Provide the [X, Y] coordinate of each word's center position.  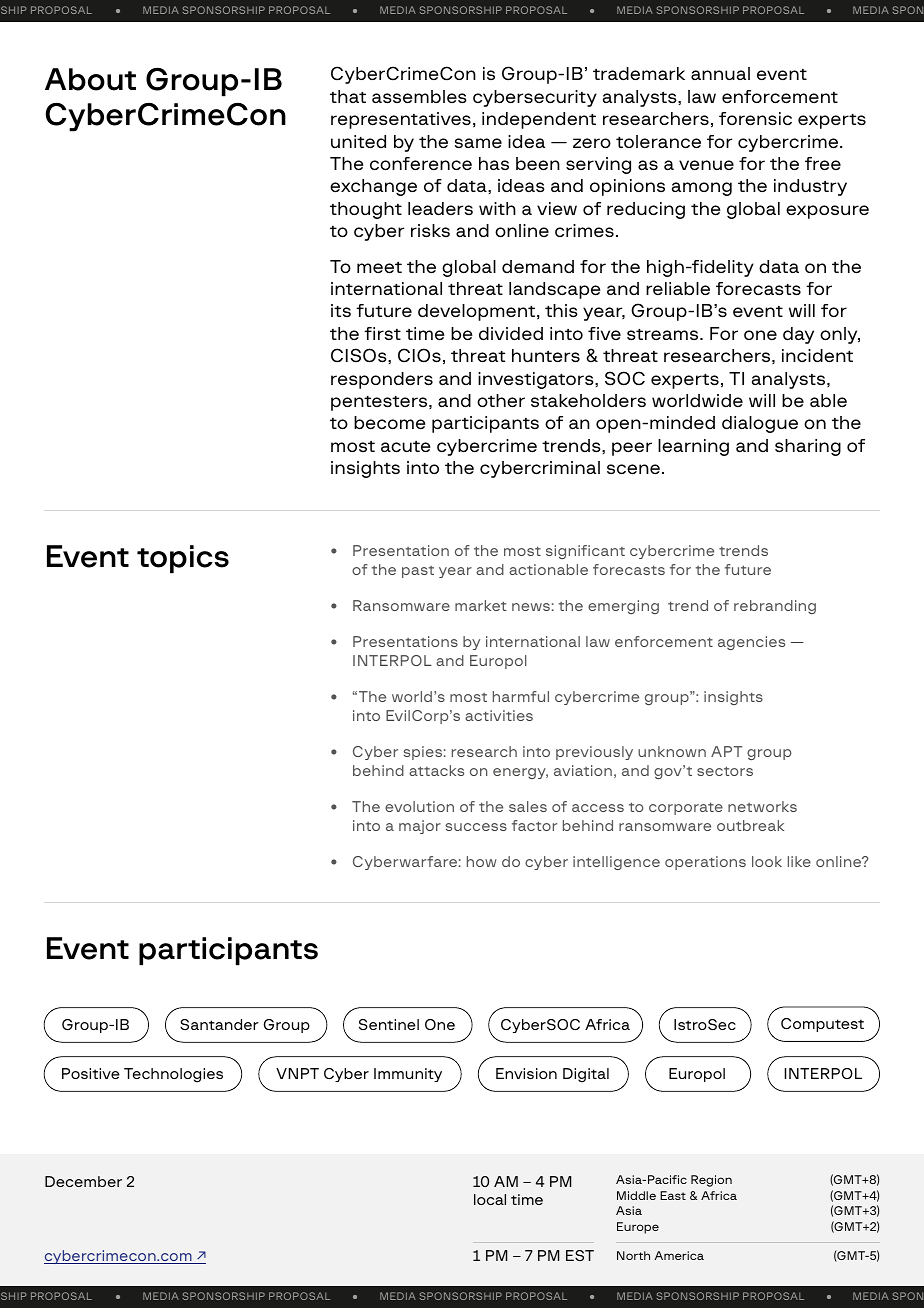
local [490, 1199]
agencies [751, 643]
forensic [755, 119]
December [83, 1181]
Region [711, 1181]
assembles [419, 97]
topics [183, 559]
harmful [521, 696]
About [90, 79]
